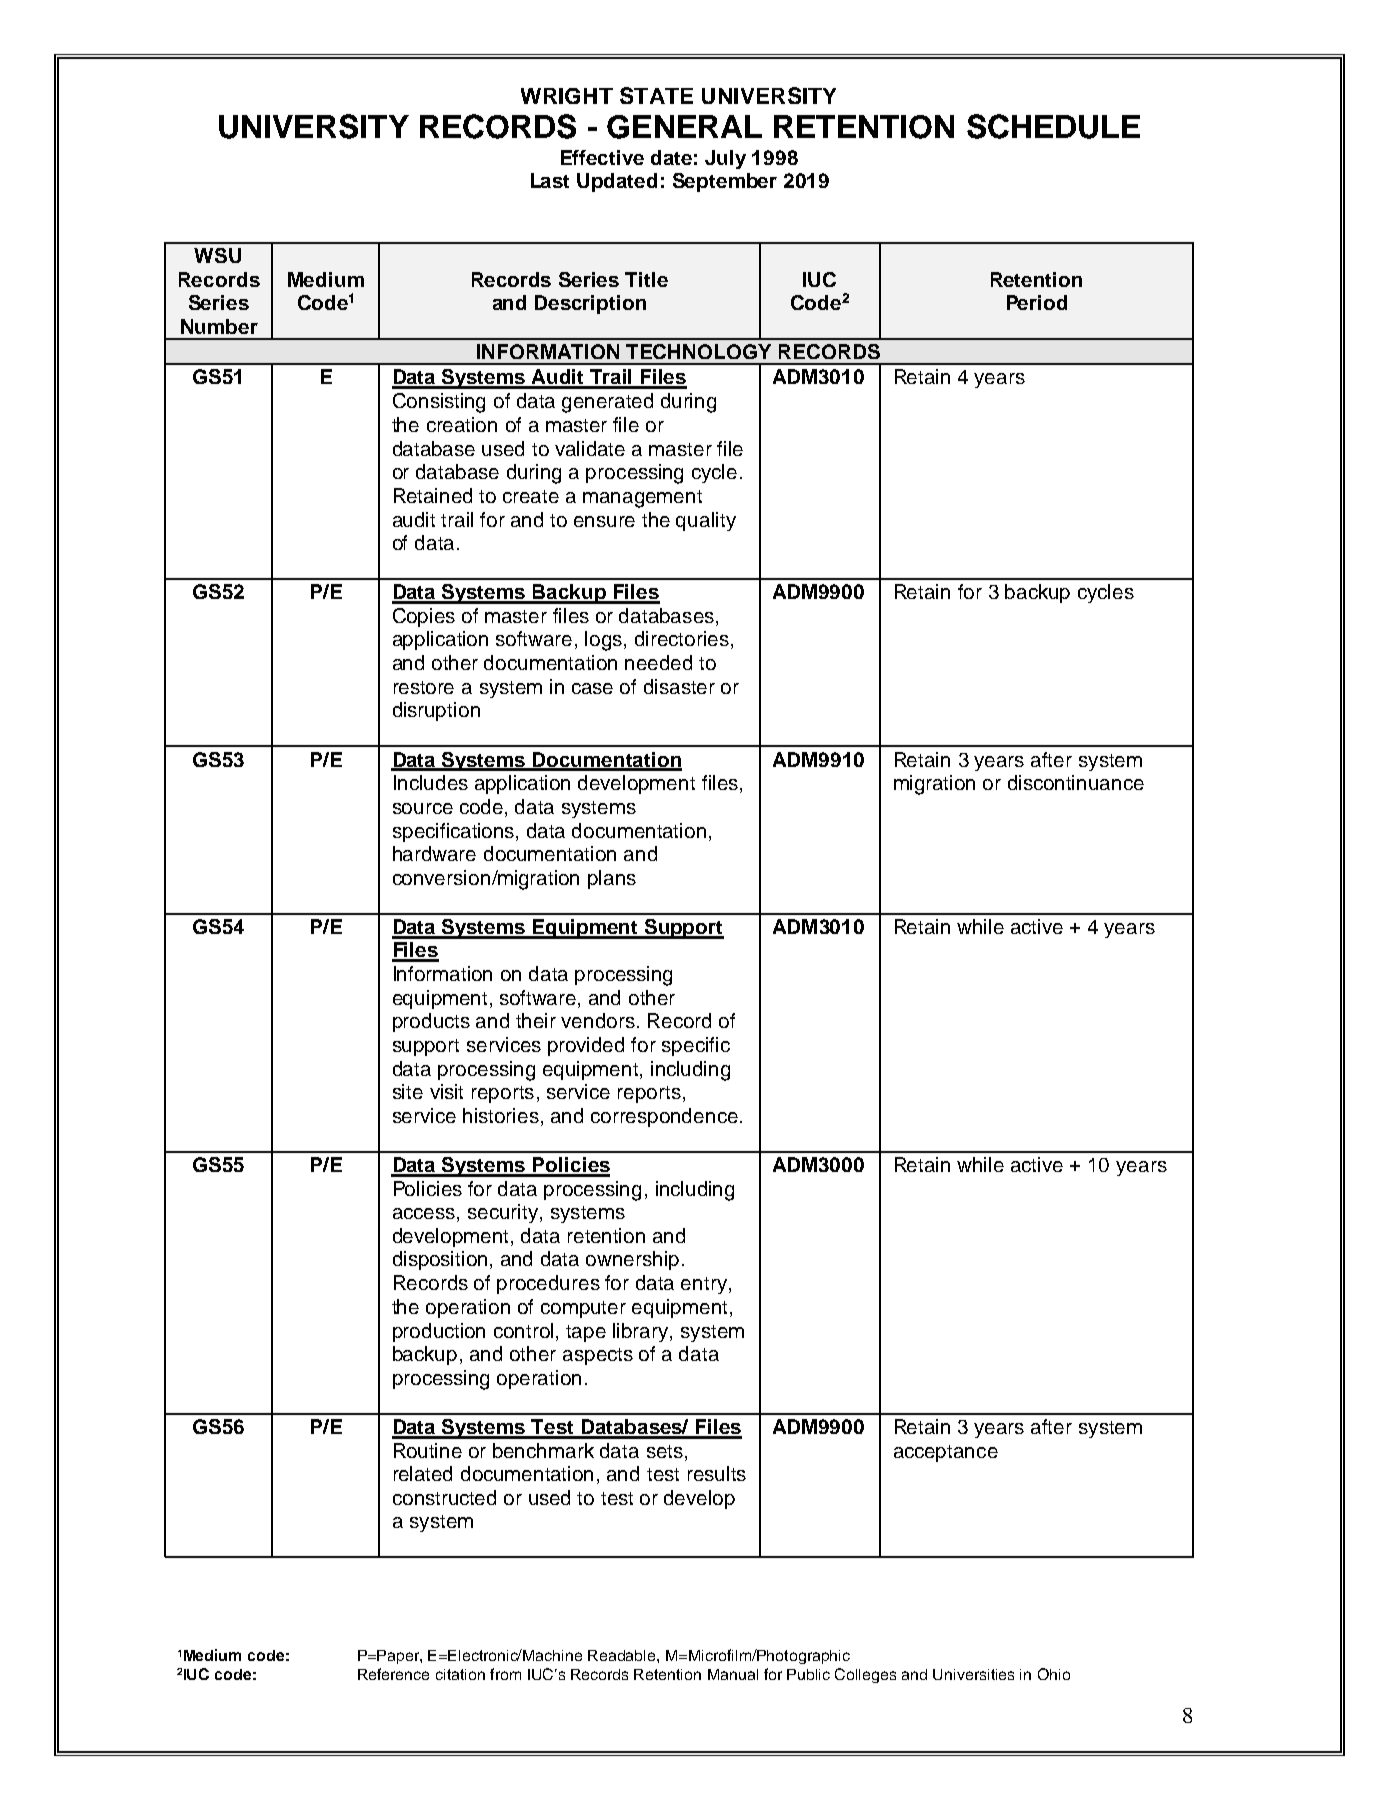 The width and height of the screenshot is (1399, 1810). I want to click on hardware, so click(434, 853).
